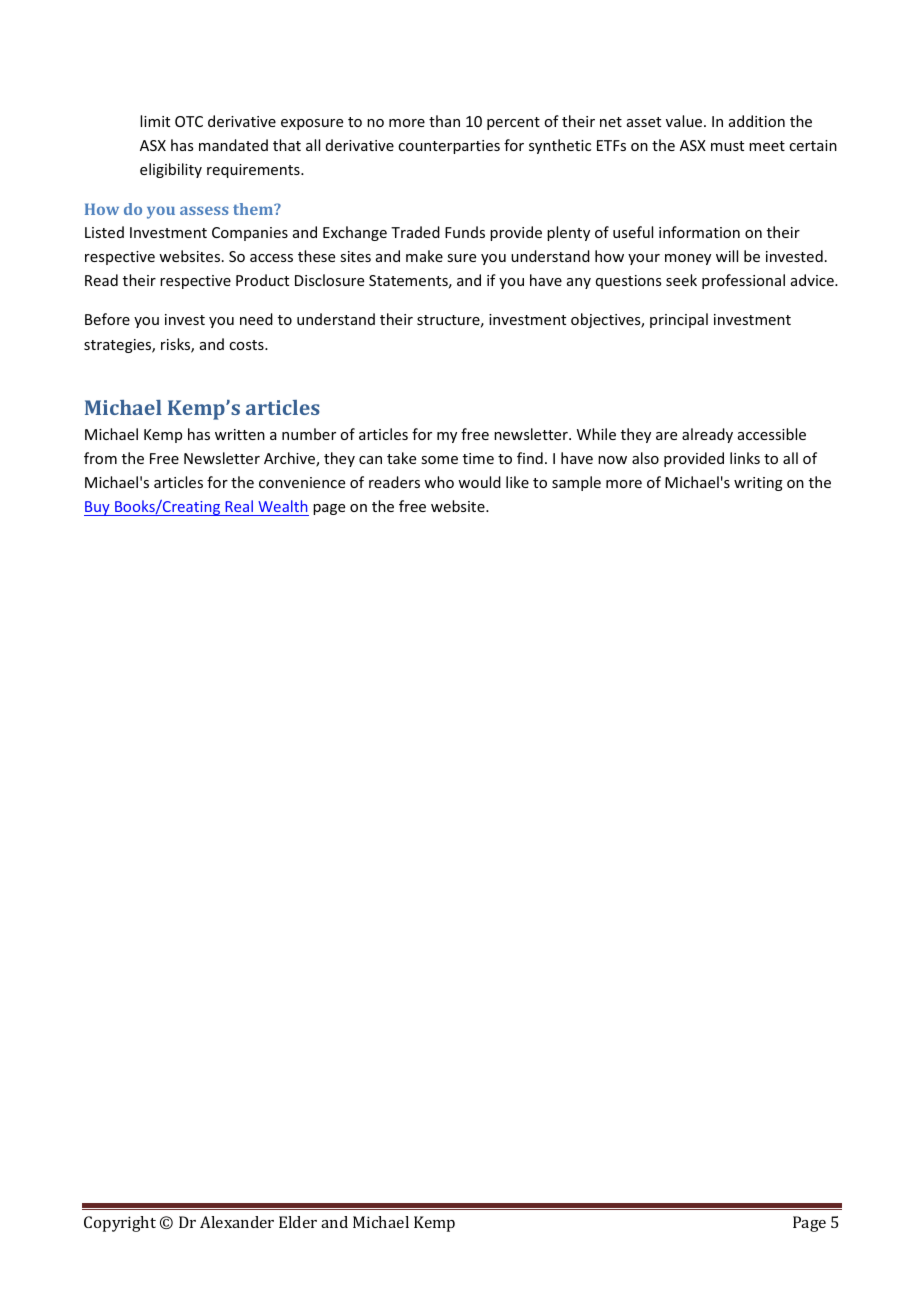 The height and width of the document is (1308, 924). I want to click on Companies, so click(250, 234).
